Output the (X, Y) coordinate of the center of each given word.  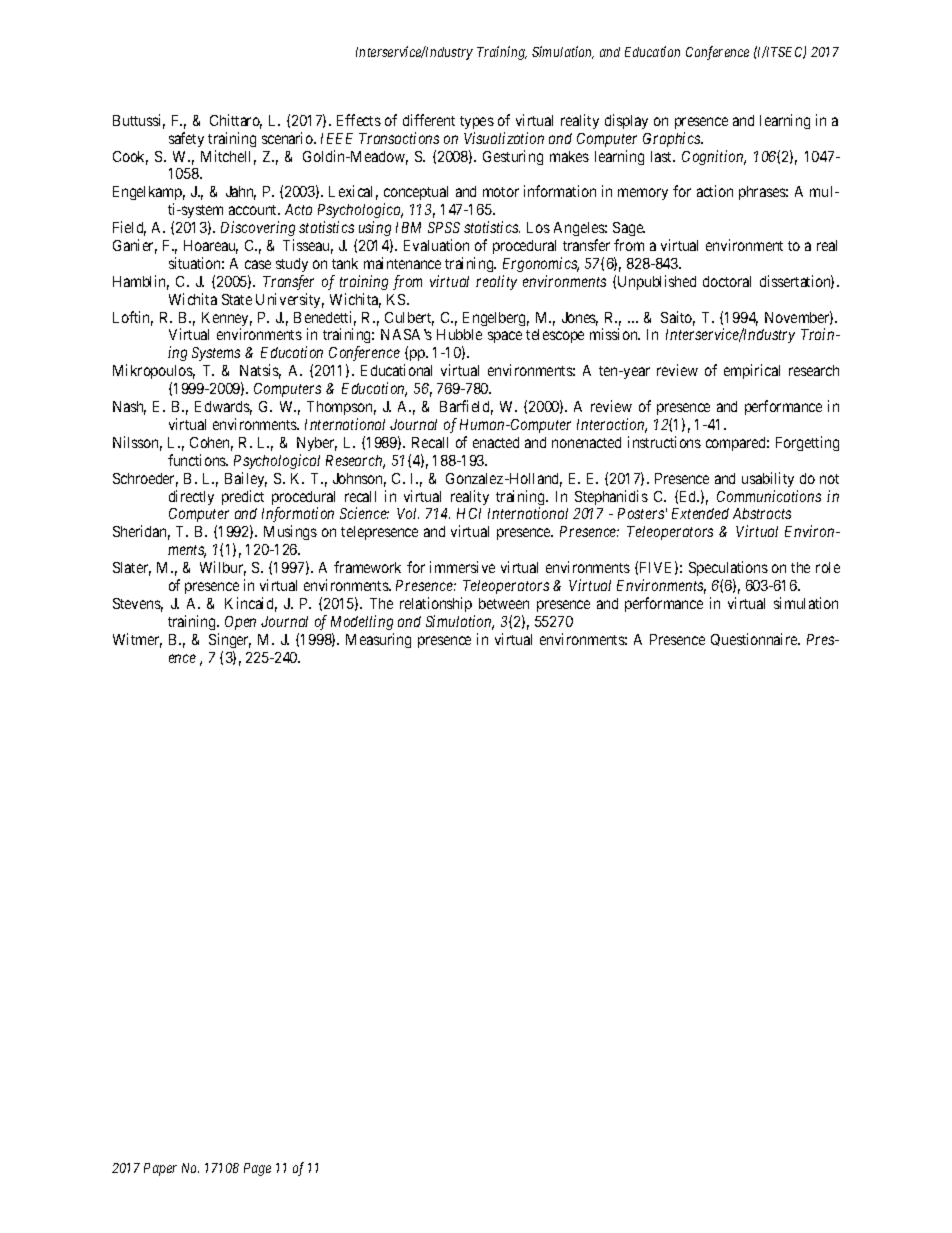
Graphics (672, 139)
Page (257, 1169)
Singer (230, 640)
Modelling (362, 622)
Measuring (378, 640)
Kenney (227, 320)
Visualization (504, 138)
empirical (752, 371)
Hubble (459, 334)
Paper (160, 1169)
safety (186, 139)
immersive (462, 567)
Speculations (728, 570)
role (828, 567)
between (504, 603)
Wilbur (223, 568)
